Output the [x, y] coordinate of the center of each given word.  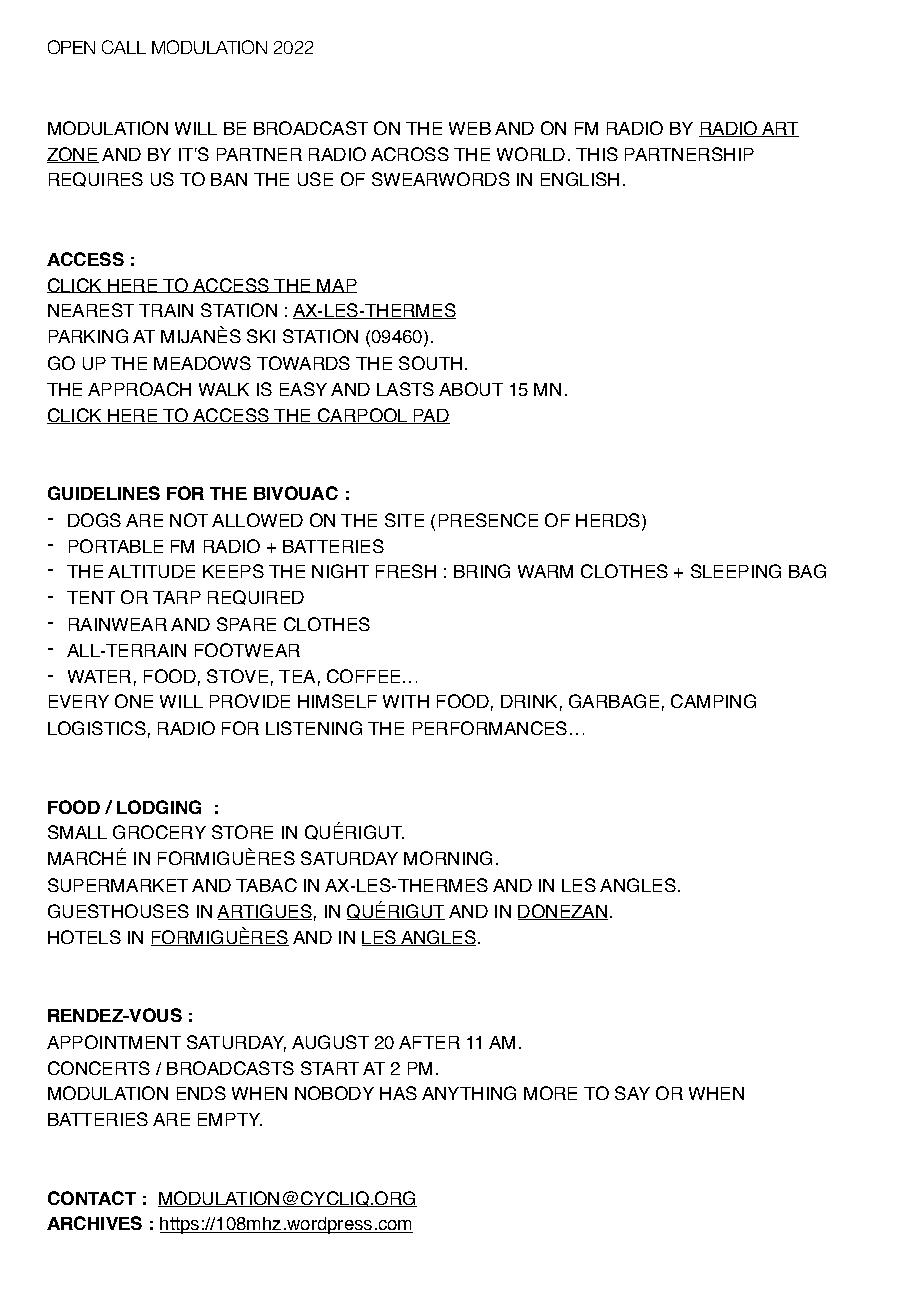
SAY [632, 1093]
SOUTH [430, 363]
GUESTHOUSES [118, 911]
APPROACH [139, 389]
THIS [597, 154]
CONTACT [92, 1198]
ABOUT [471, 389]
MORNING [448, 858]
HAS [398, 1093]
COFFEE [363, 676]
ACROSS [410, 154]
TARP [177, 597]
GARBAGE [614, 701]
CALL [124, 47]
